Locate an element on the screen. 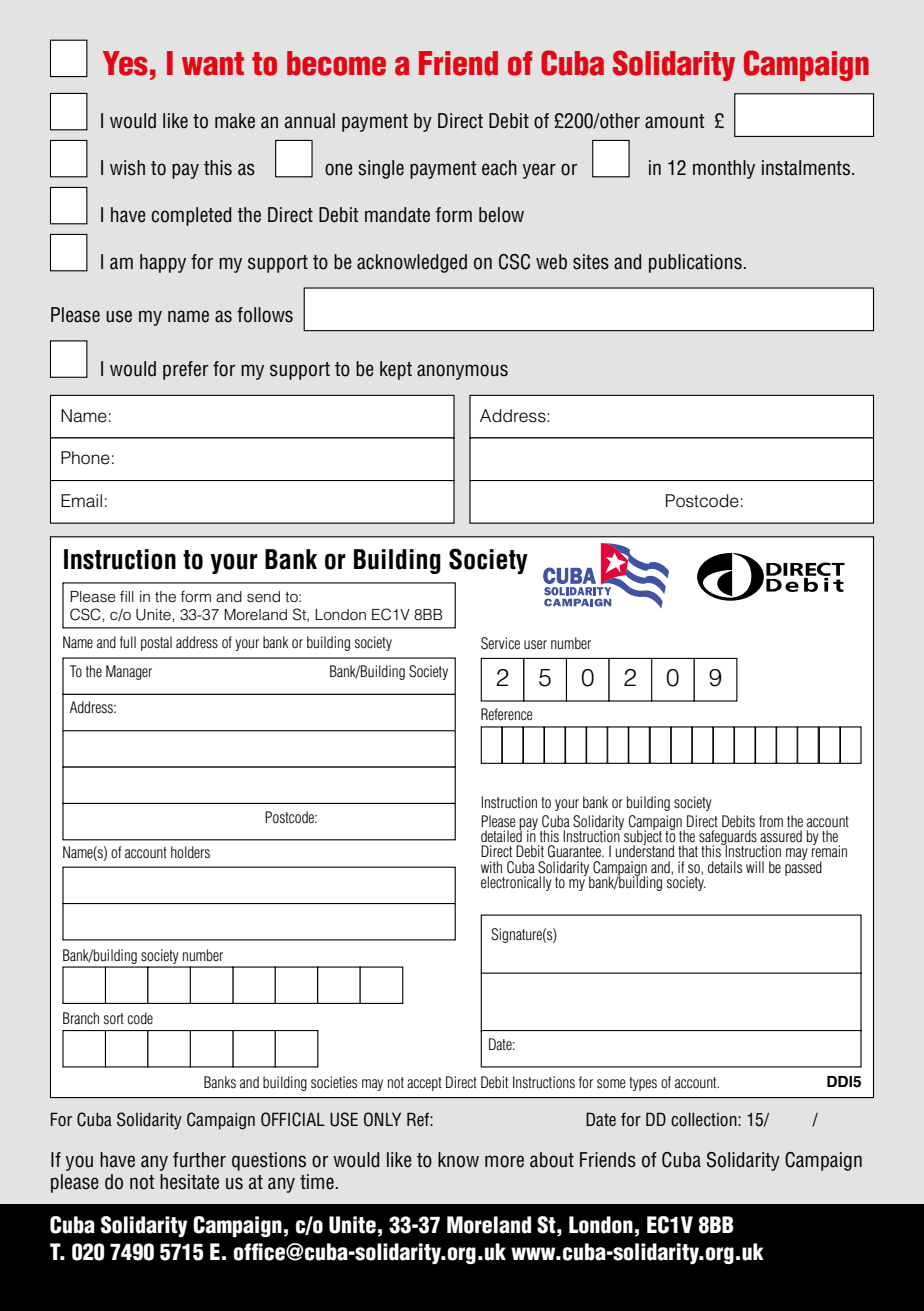 This screenshot has width=924, height=1311. details is located at coordinates (725, 867).
